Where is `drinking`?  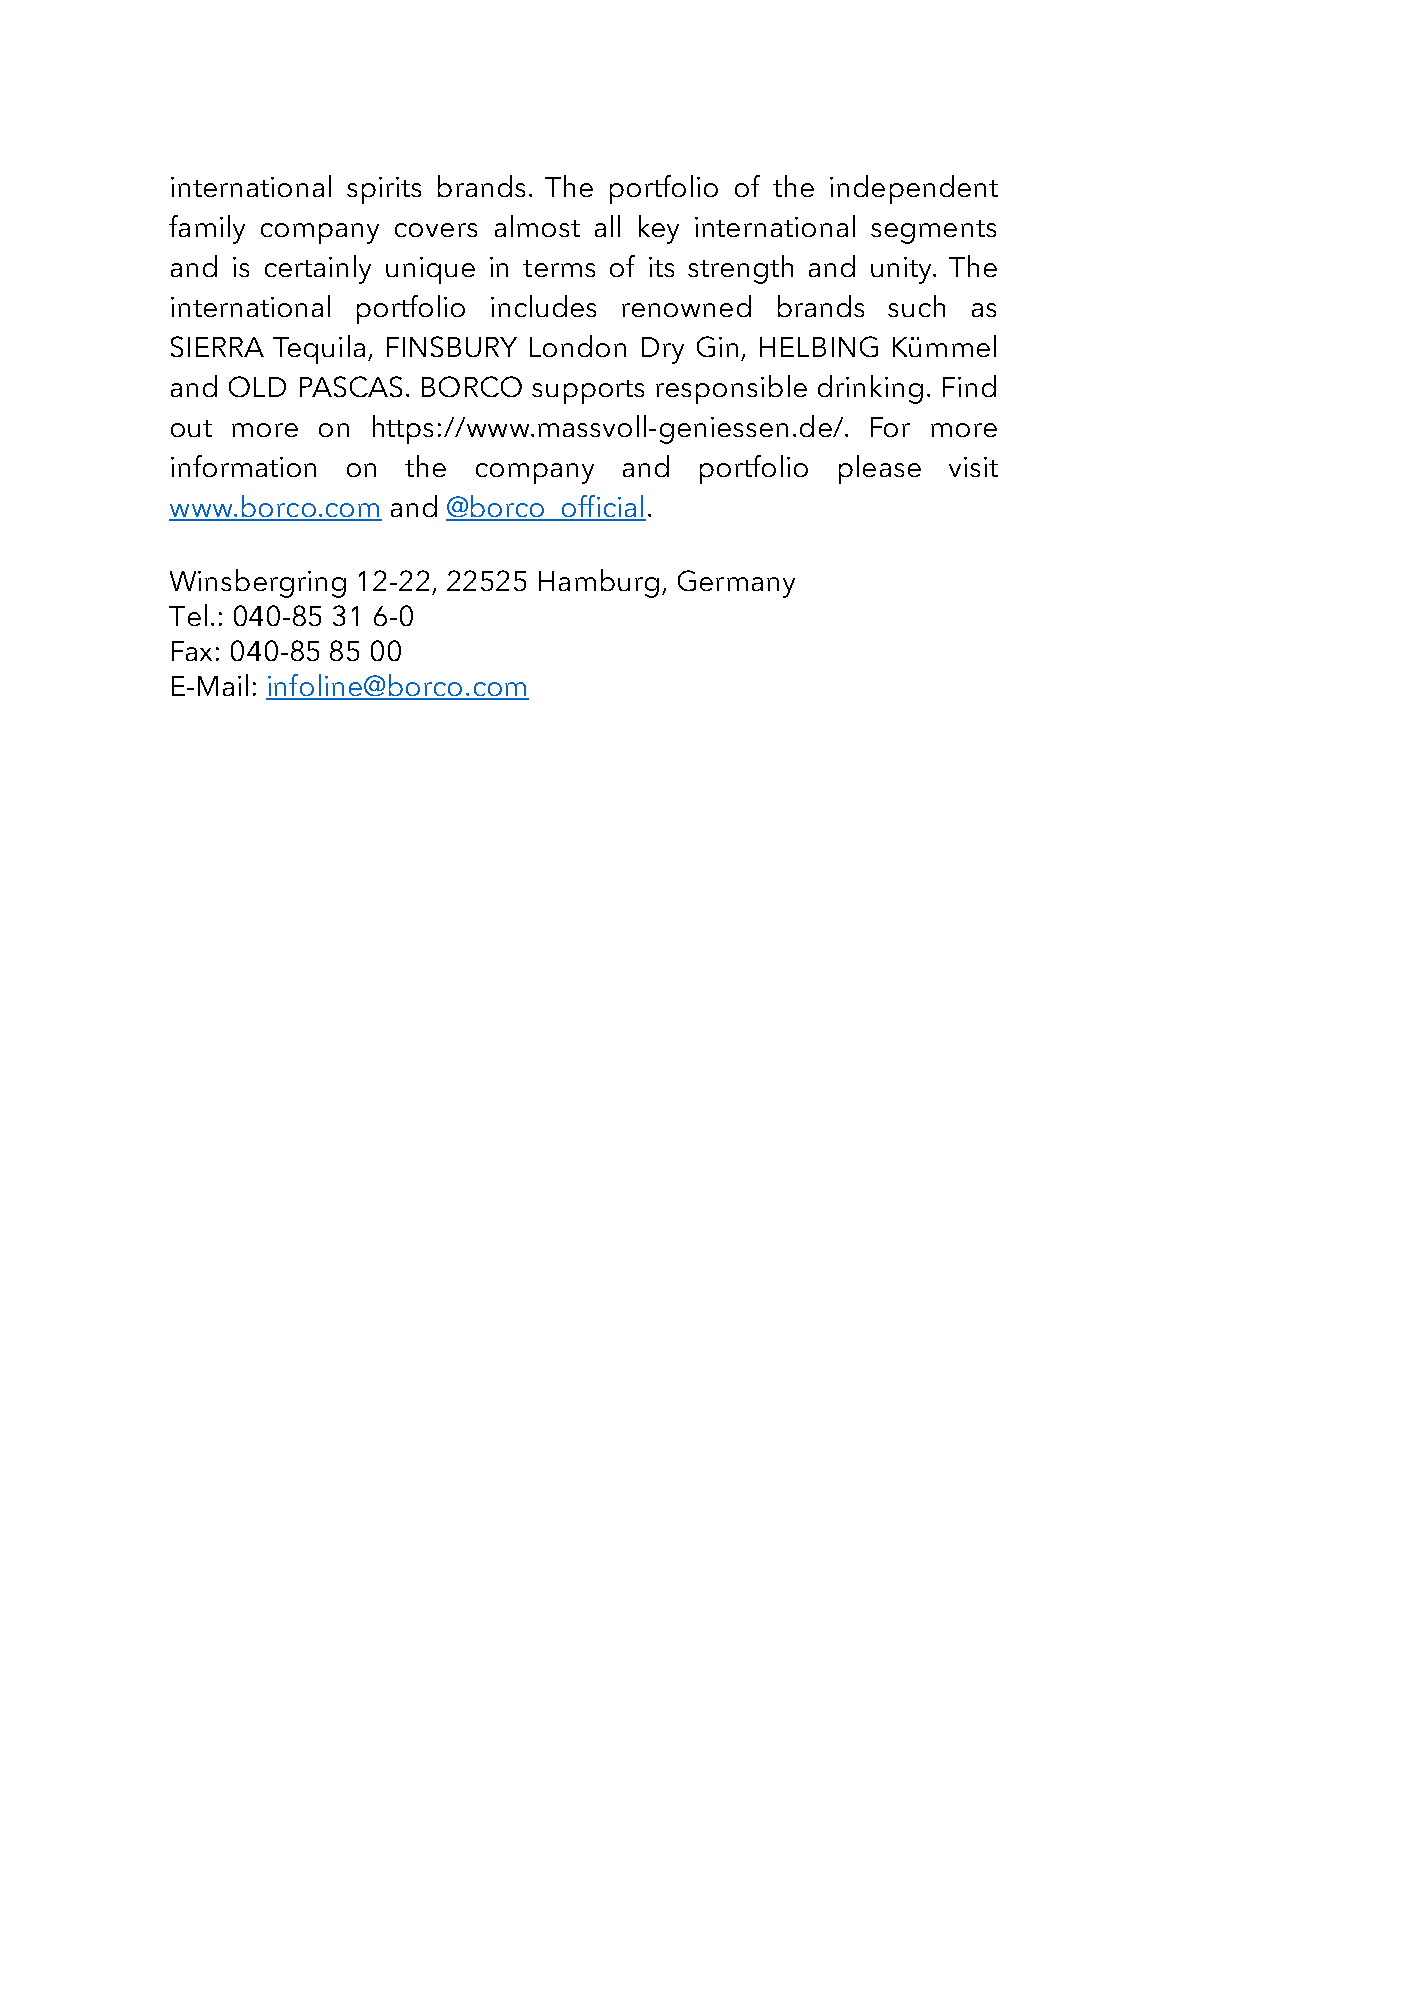
drinking is located at coordinates (870, 389).
